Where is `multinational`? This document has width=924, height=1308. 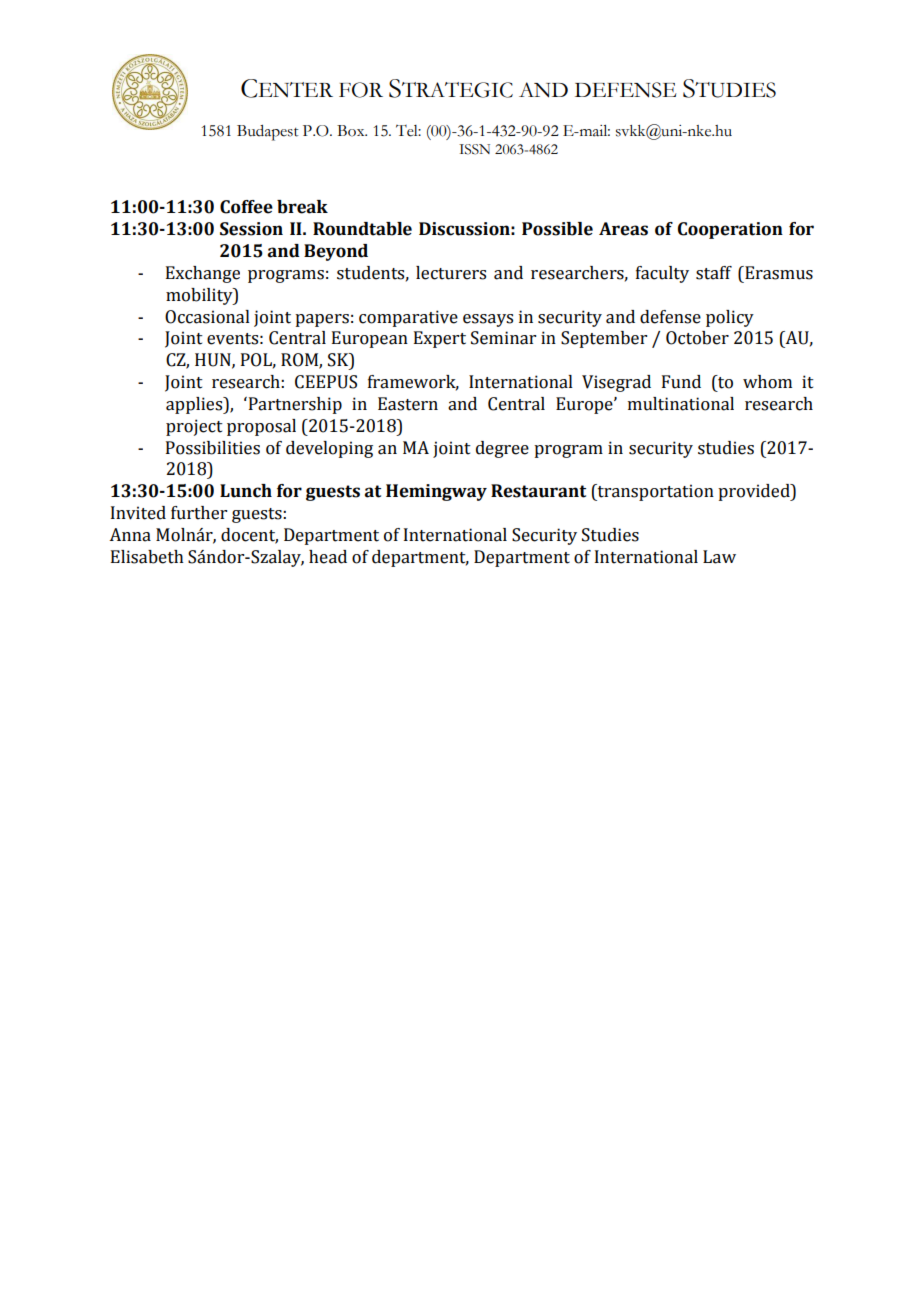
multinational is located at coordinates (681, 404).
